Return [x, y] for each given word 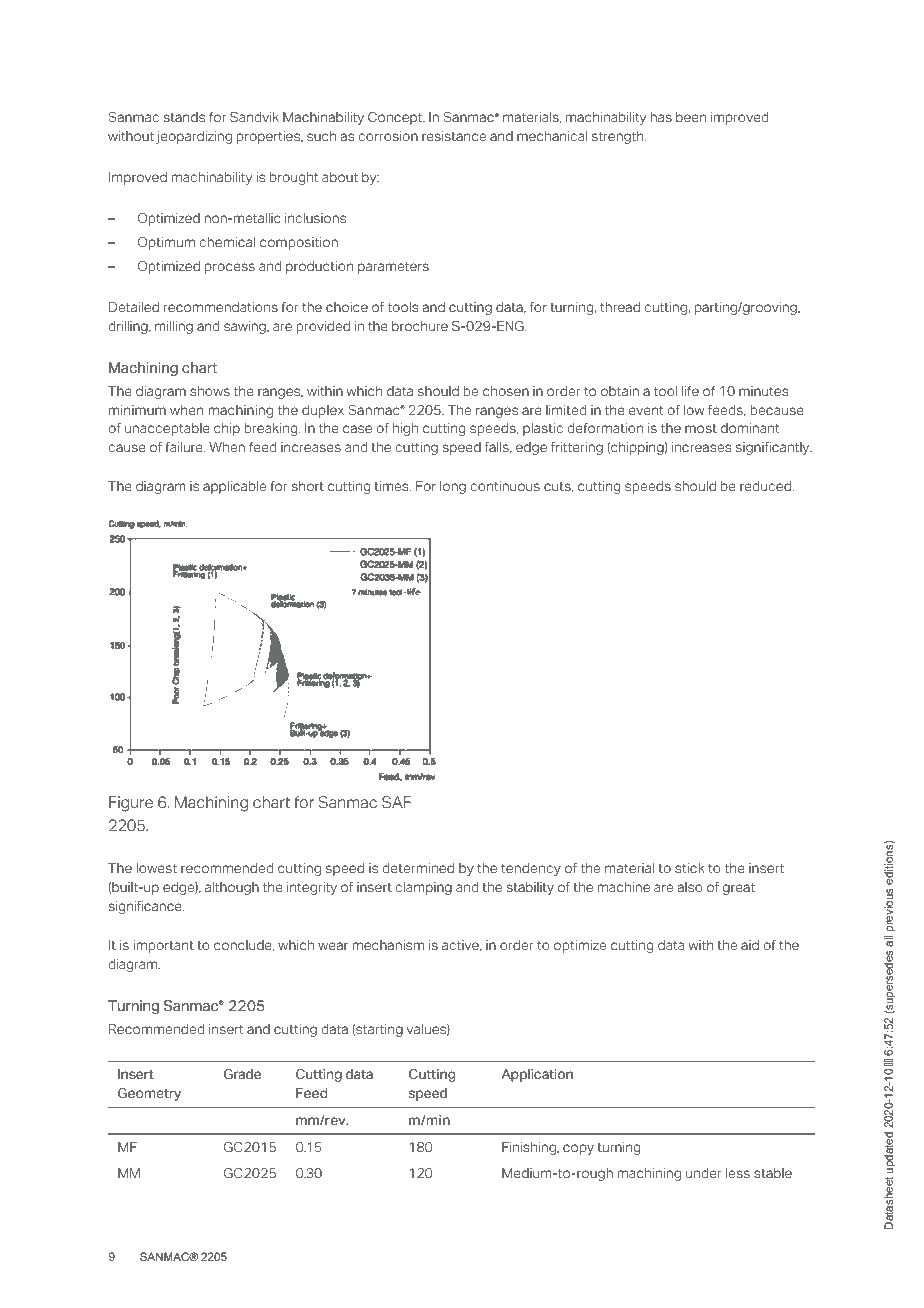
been [691, 117]
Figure [131, 804]
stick [690, 868]
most [701, 429]
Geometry [149, 1094]
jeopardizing [194, 137]
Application [537, 1075]
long [453, 487]
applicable [234, 487]
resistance [454, 136]
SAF [396, 802]
